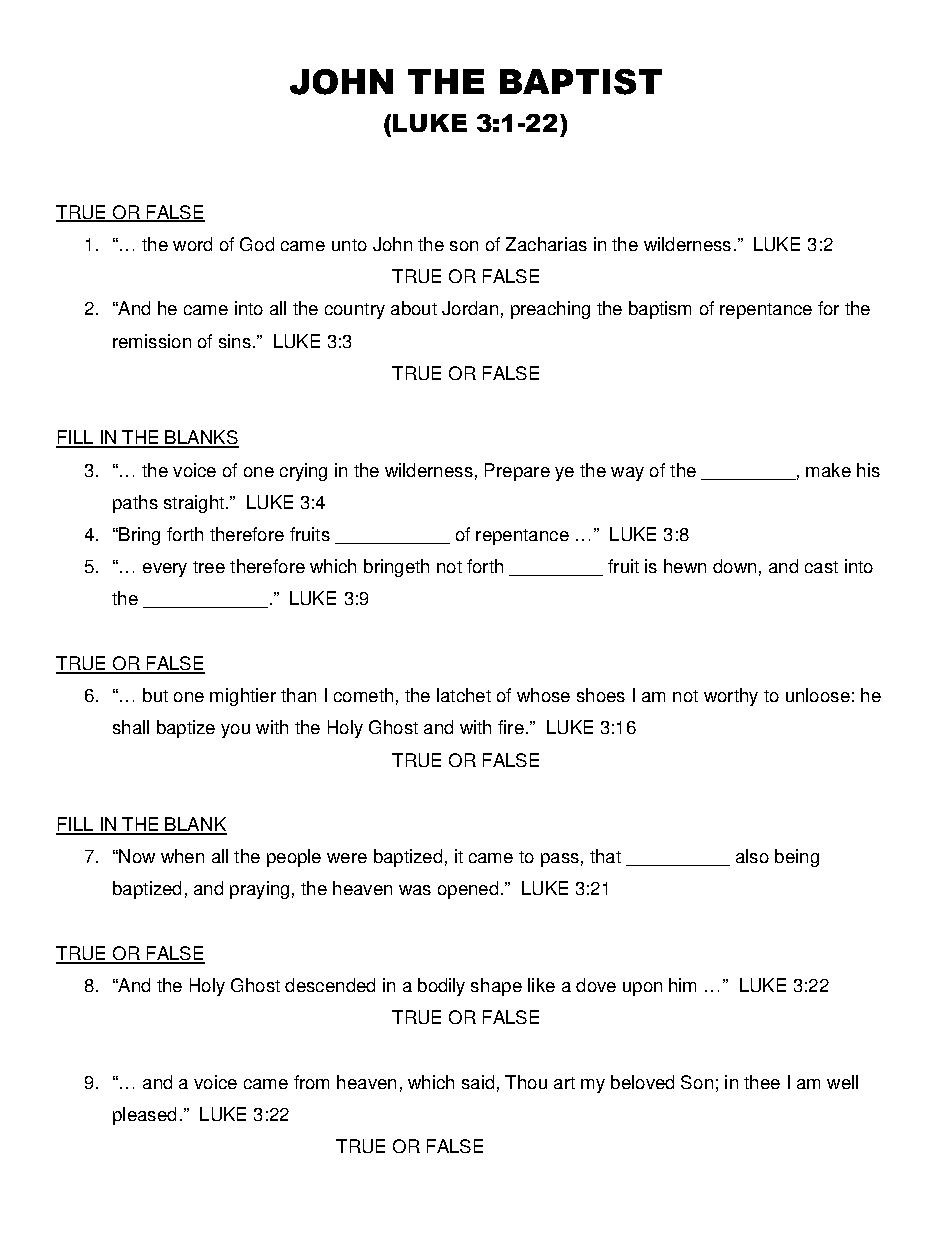 The width and height of the page is (952, 1233). I want to click on BAPTIST, so click(581, 82).
